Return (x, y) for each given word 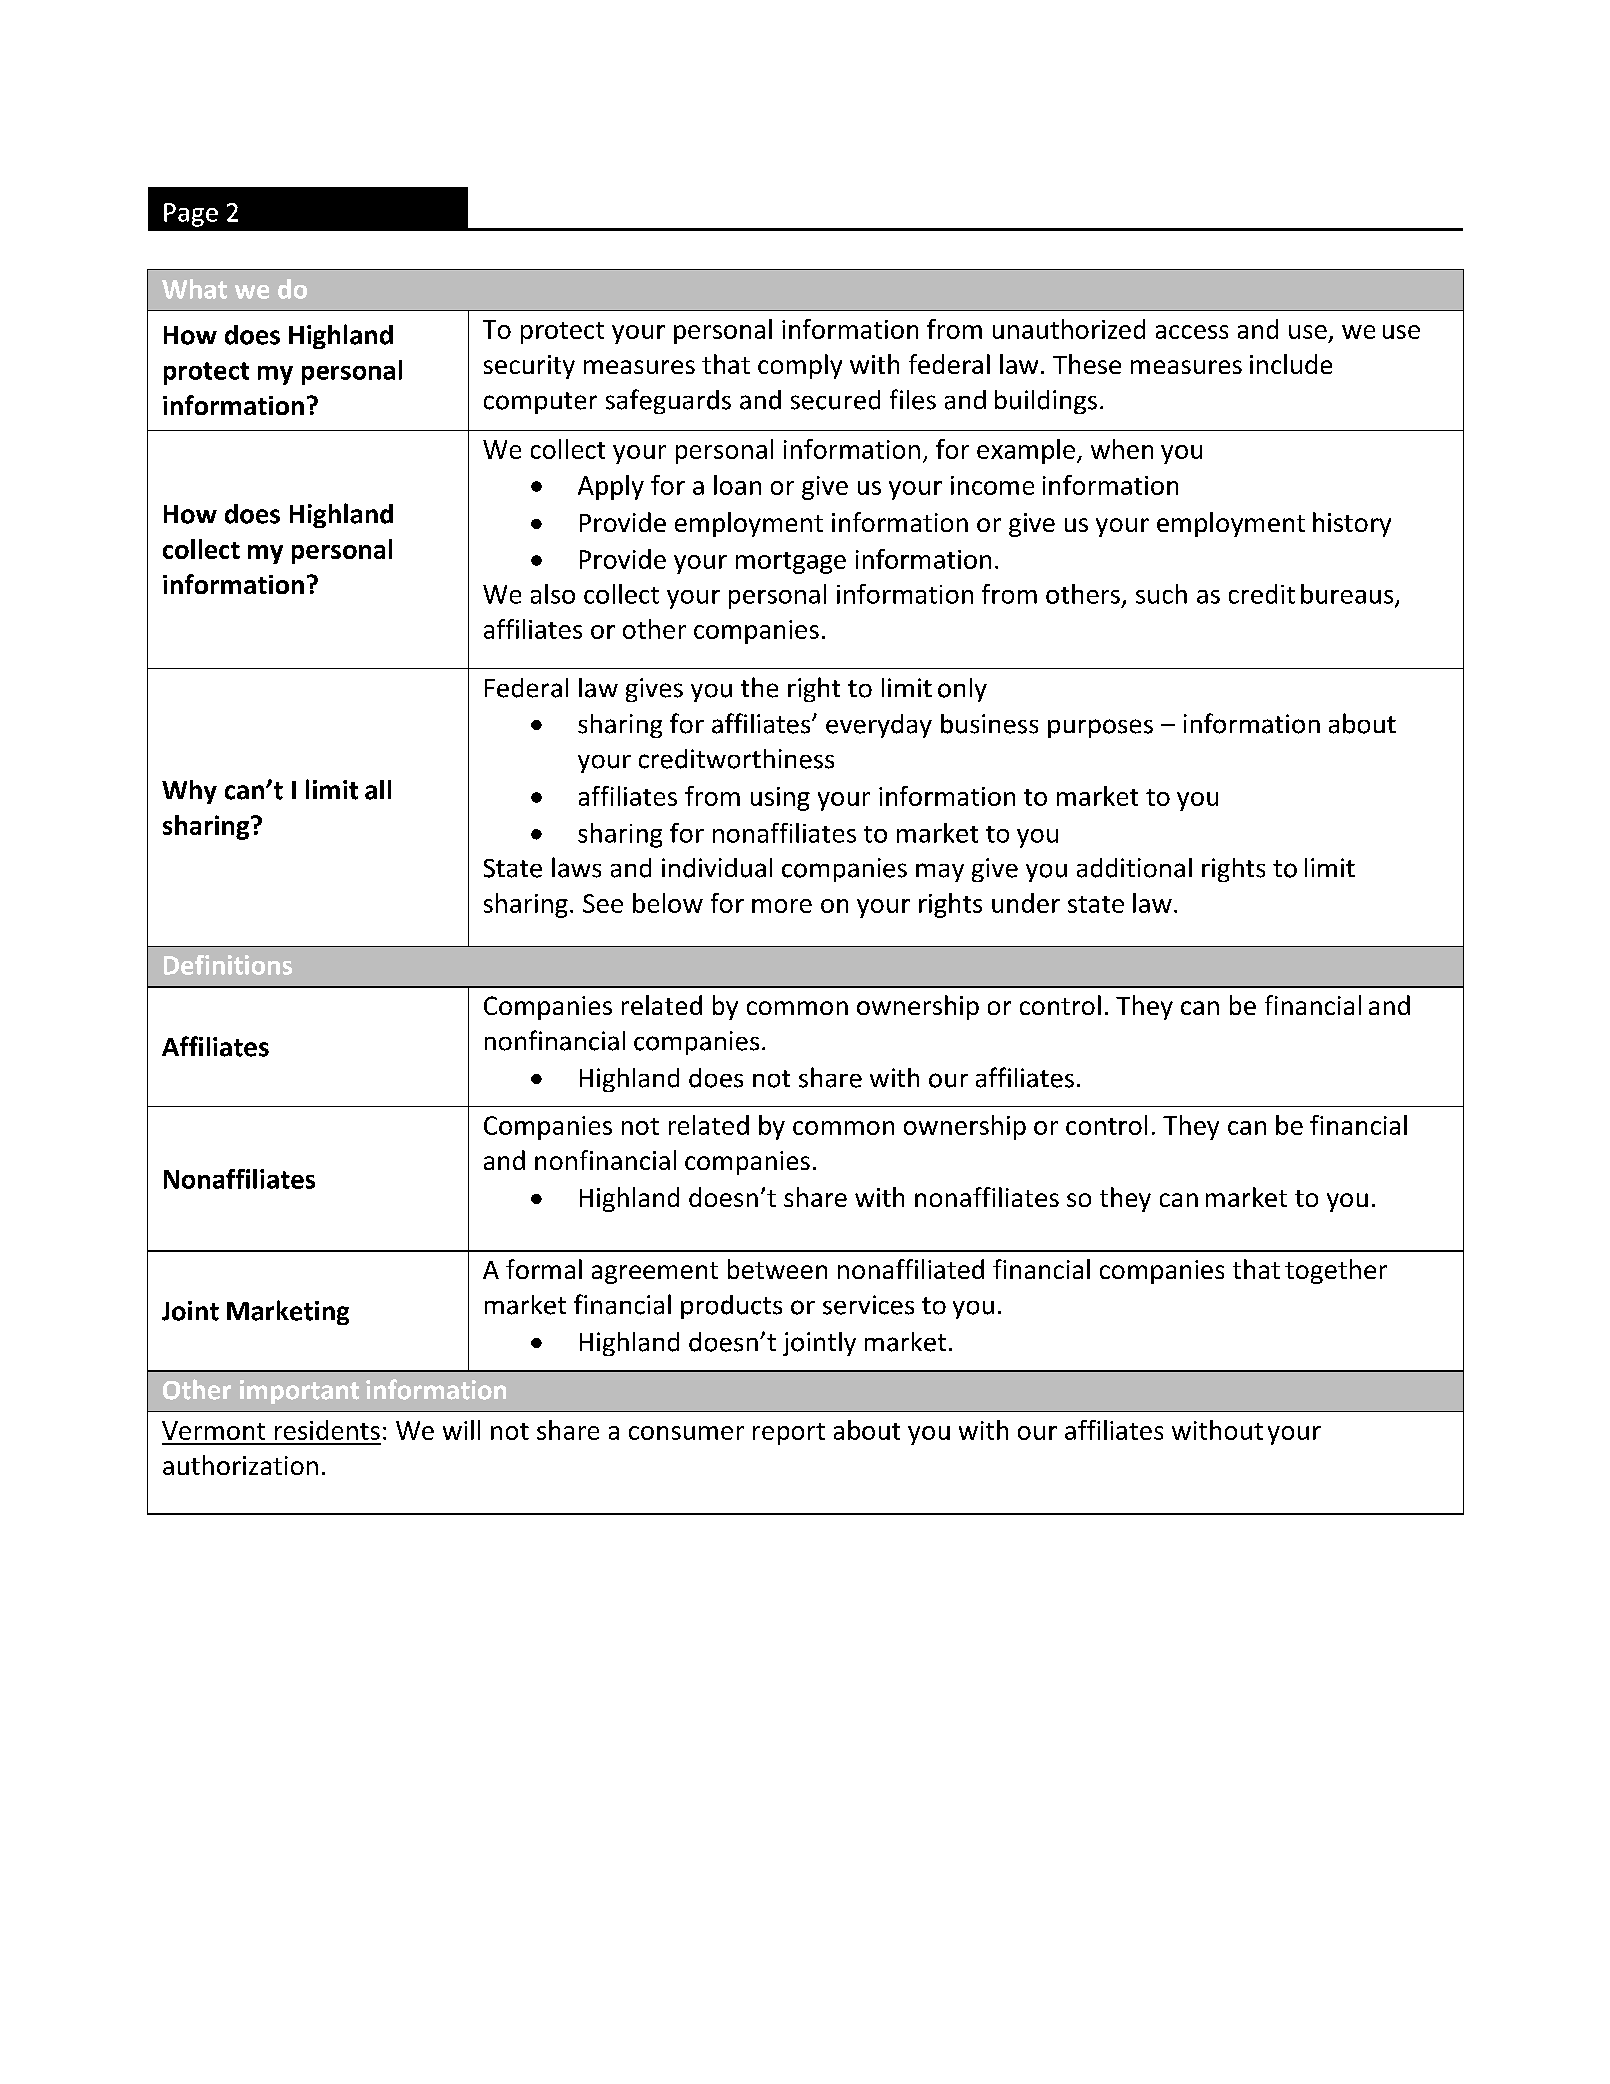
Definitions (228, 965)
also (553, 594)
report (789, 1434)
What (194, 289)
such (1161, 594)
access (1192, 332)
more (782, 906)
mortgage (791, 563)
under (1026, 903)
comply (800, 366)
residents (327, 1430)
